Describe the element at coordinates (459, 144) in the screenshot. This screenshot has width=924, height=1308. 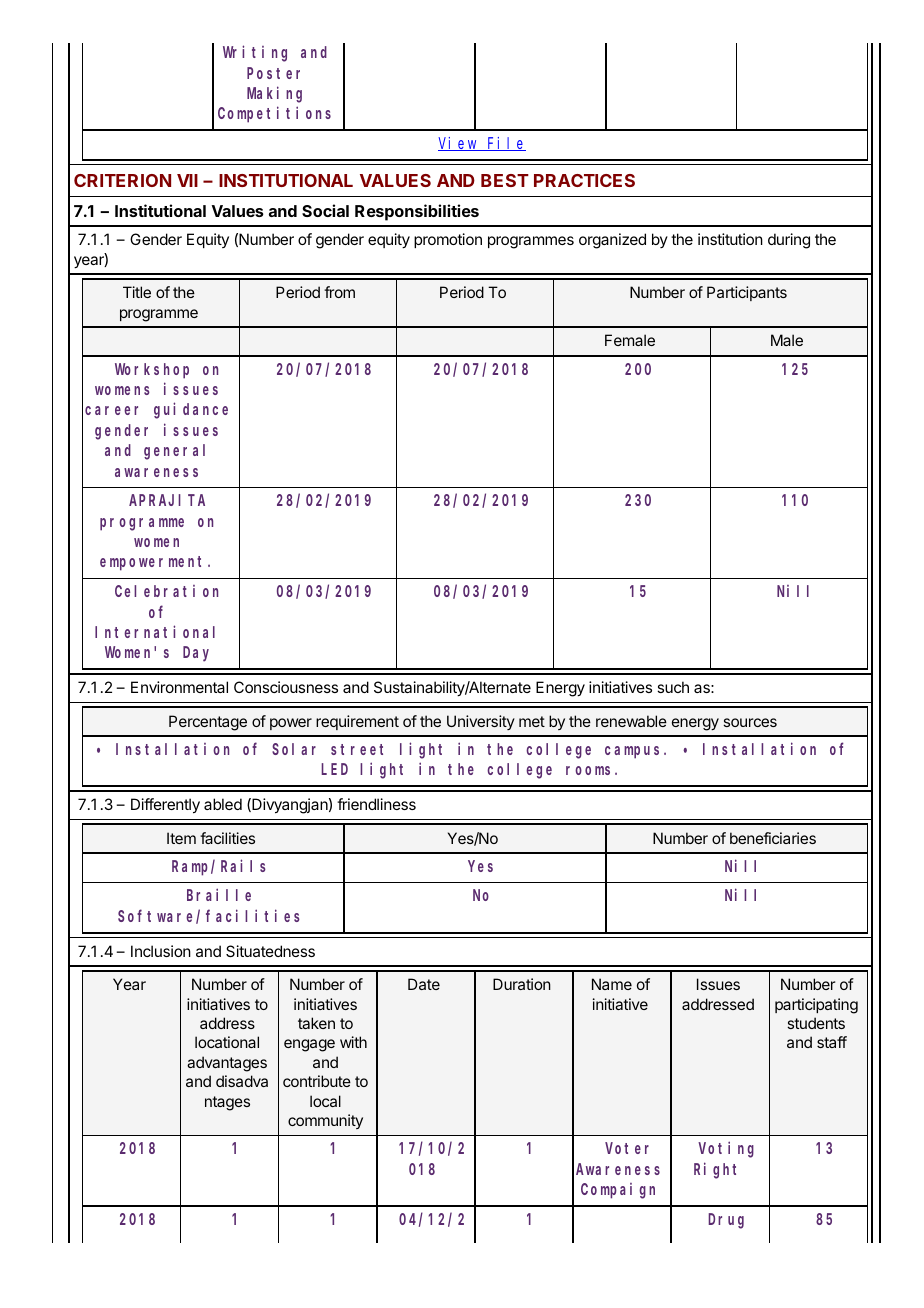
I see `View` at that location.
